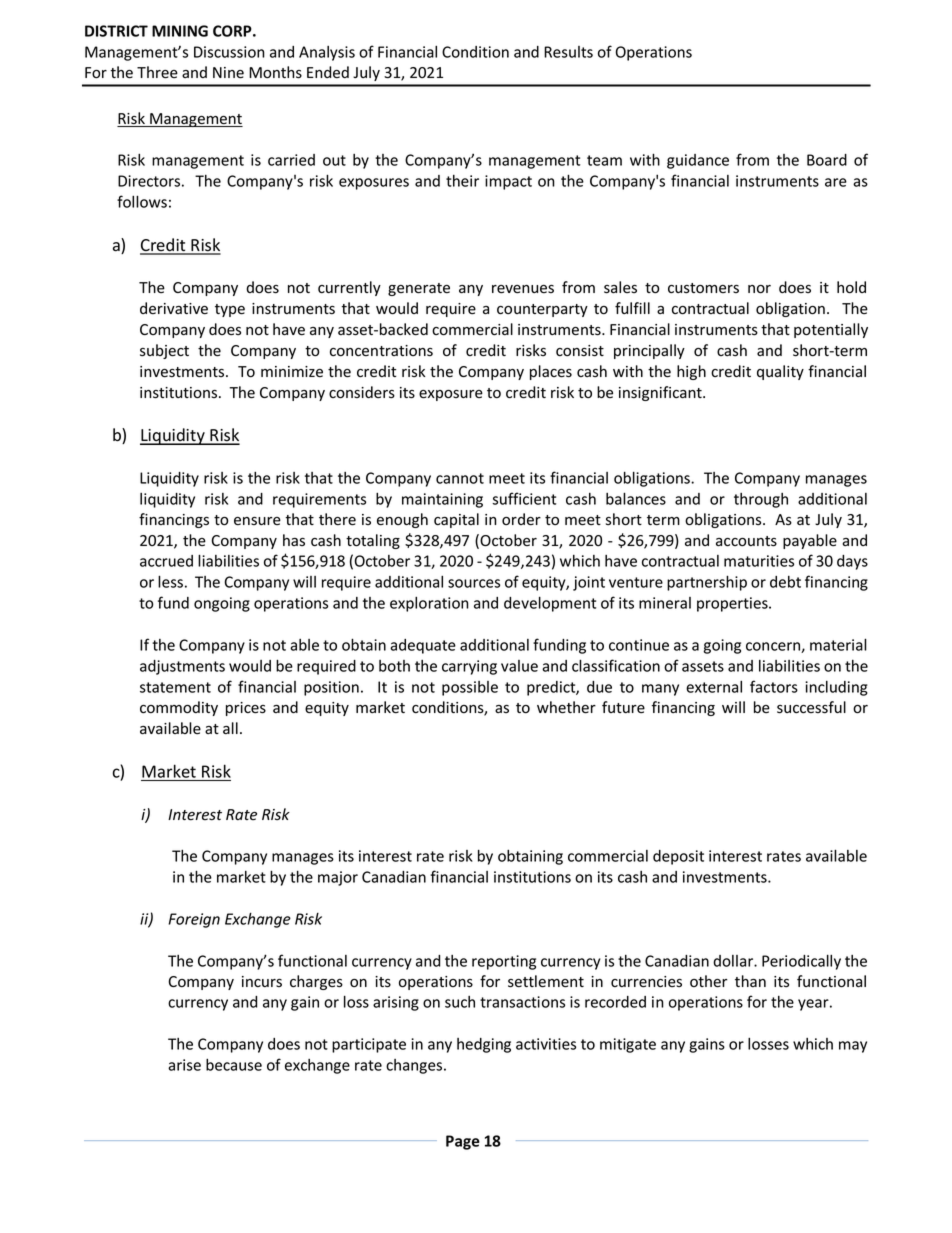 Image resolution: width=952 pixels, height=1233 pixels. Describe the element at coordinates (568, 52) in the document. I see `Results` at that location.
